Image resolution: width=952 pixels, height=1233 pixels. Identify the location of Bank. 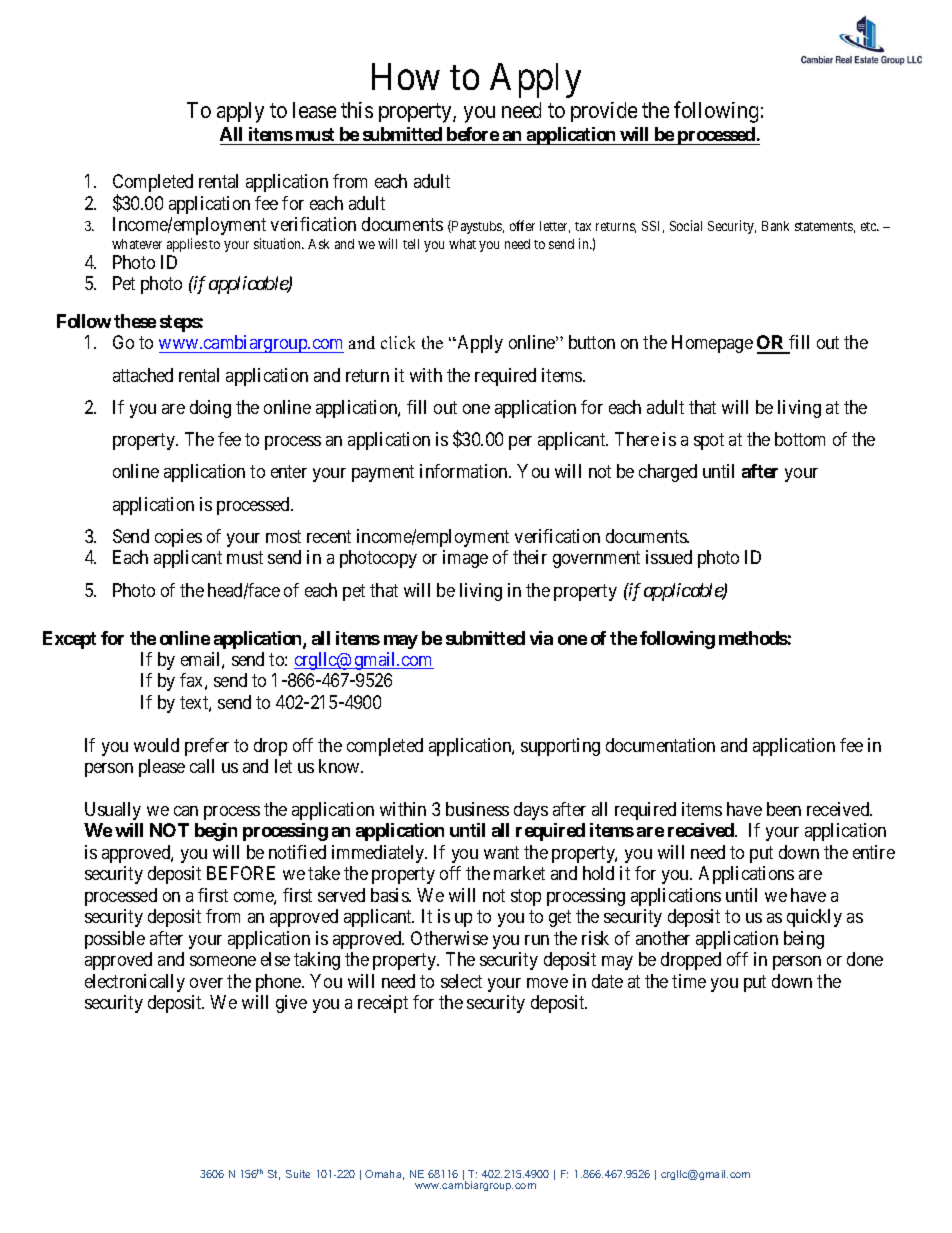
(775, 226).
